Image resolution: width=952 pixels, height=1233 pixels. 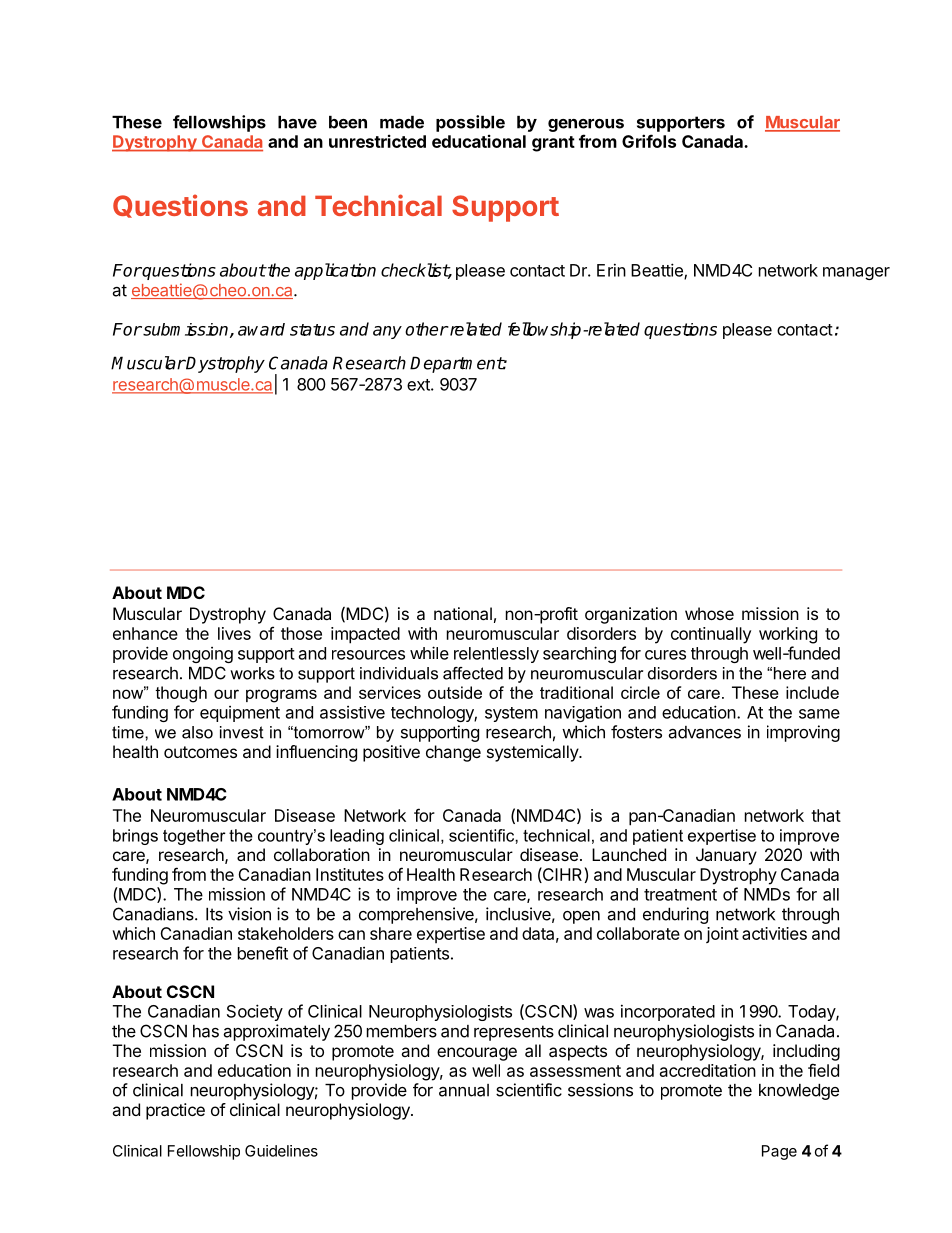 What do you see at coordinates (297, 122) in the screenshot?
I see `have` at bounding box center [297, 122].
